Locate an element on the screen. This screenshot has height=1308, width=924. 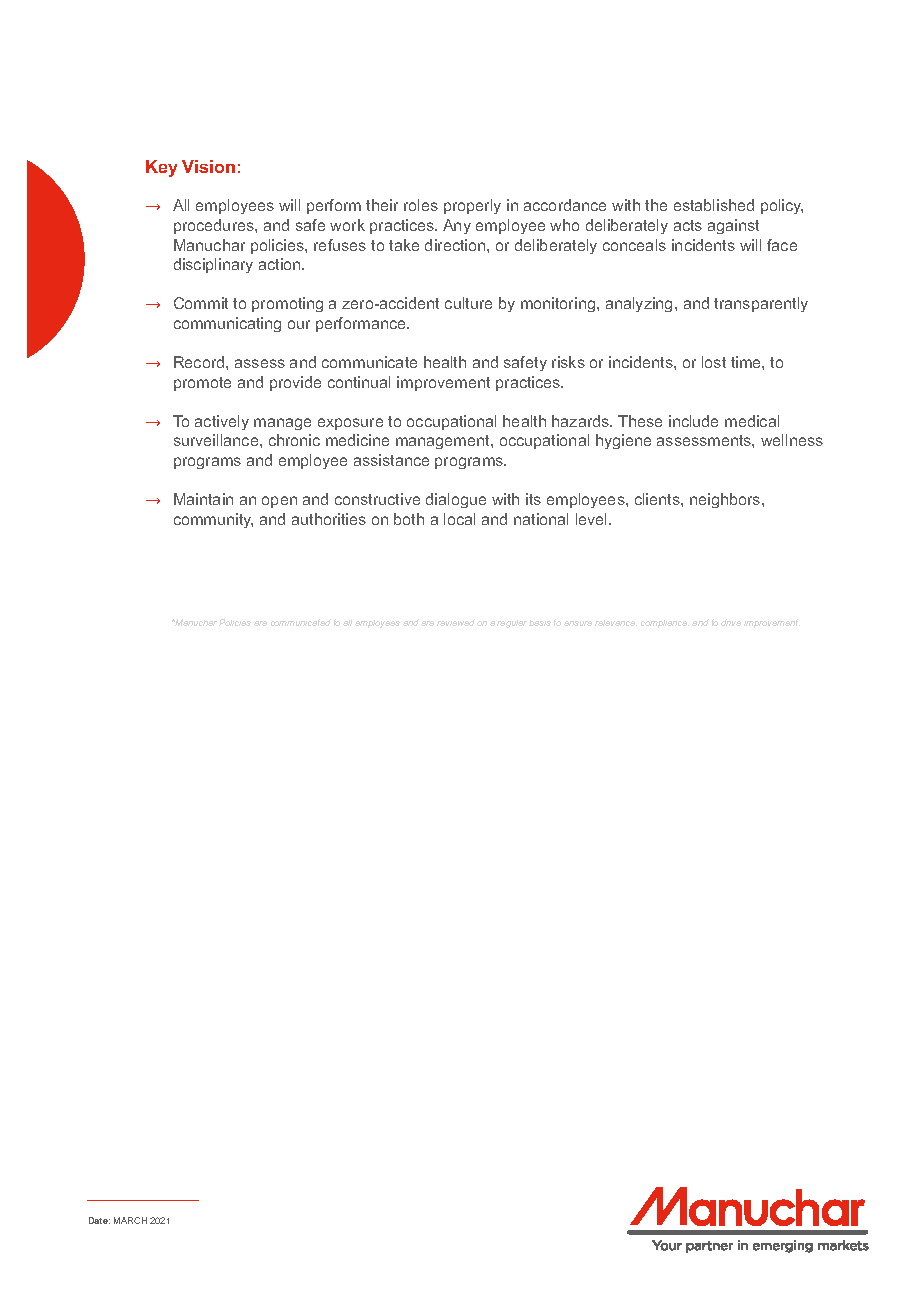
neighbors is located at coordinates (726, 500).
